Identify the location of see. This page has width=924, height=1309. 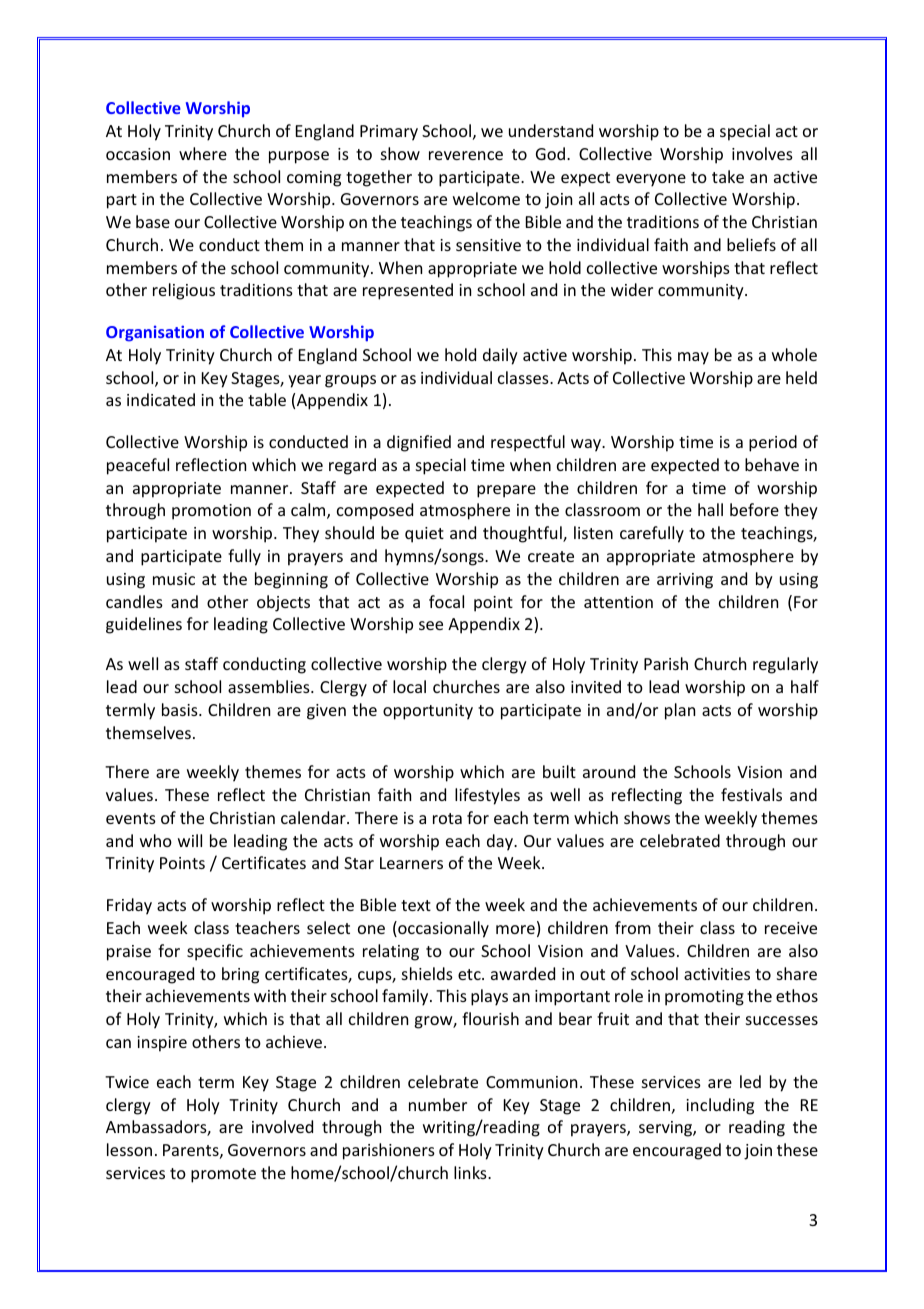
(431, 625).
